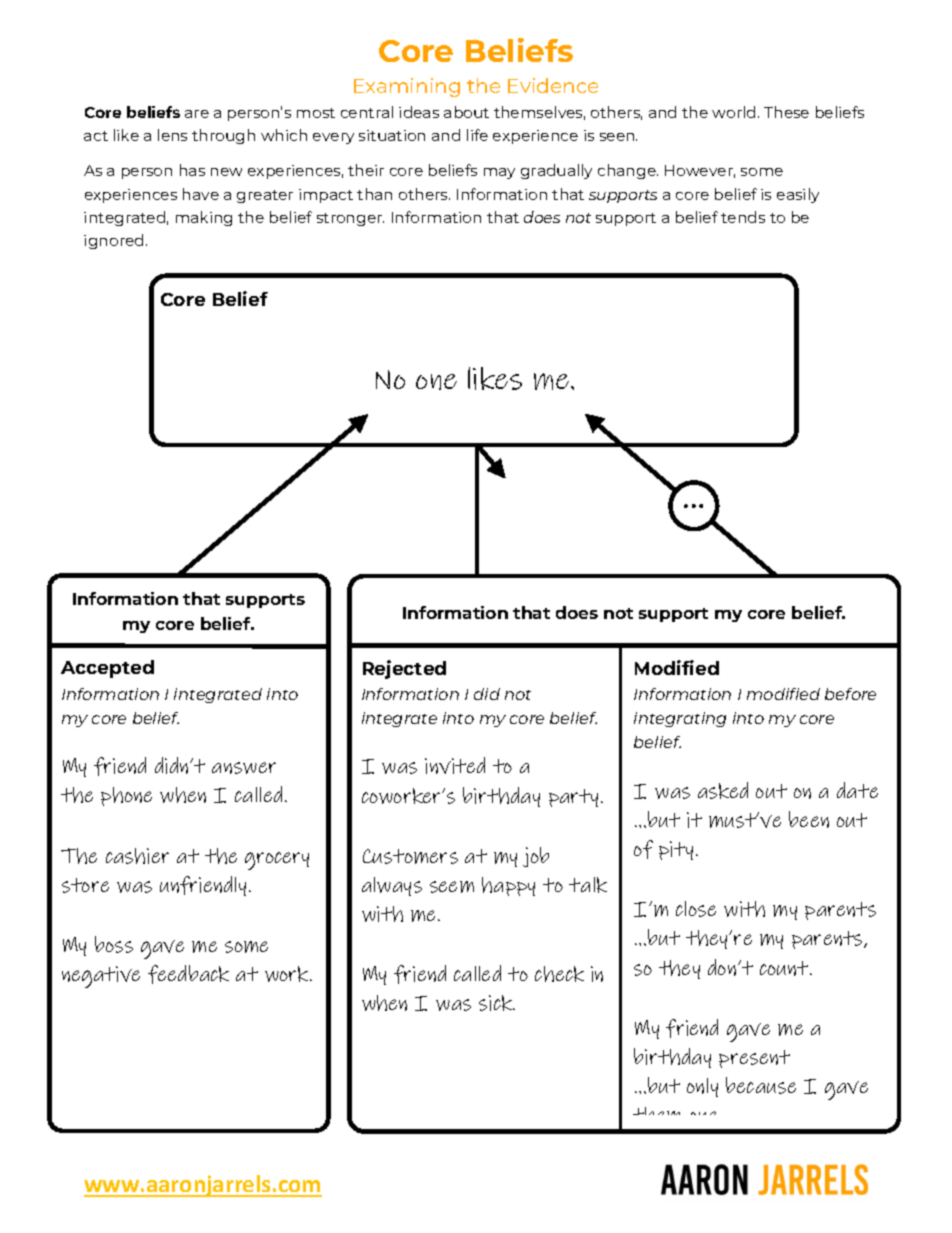 The image size is (952, 1233). What do you see at coordinates (188, 974) in the page?
I see `feedback` at bounding box center [188, 974].
